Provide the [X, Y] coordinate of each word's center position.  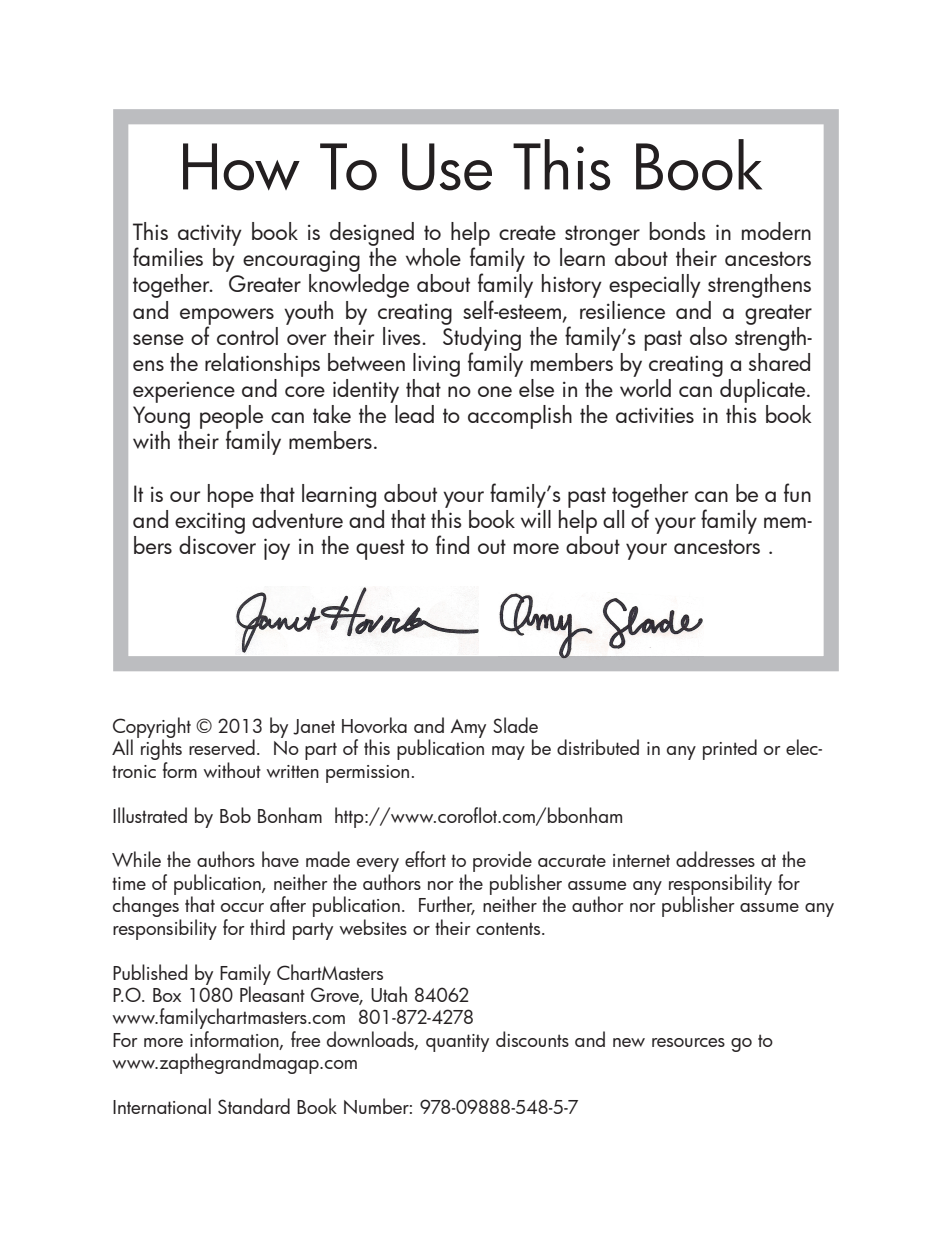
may [508, 753]
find [452, 544]
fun [797, 492]
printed [730, 749]
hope [231, 496]
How [241, 167]
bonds [677, 231]
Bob [235, 815]
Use [447, 167]
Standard [254, 1106]
